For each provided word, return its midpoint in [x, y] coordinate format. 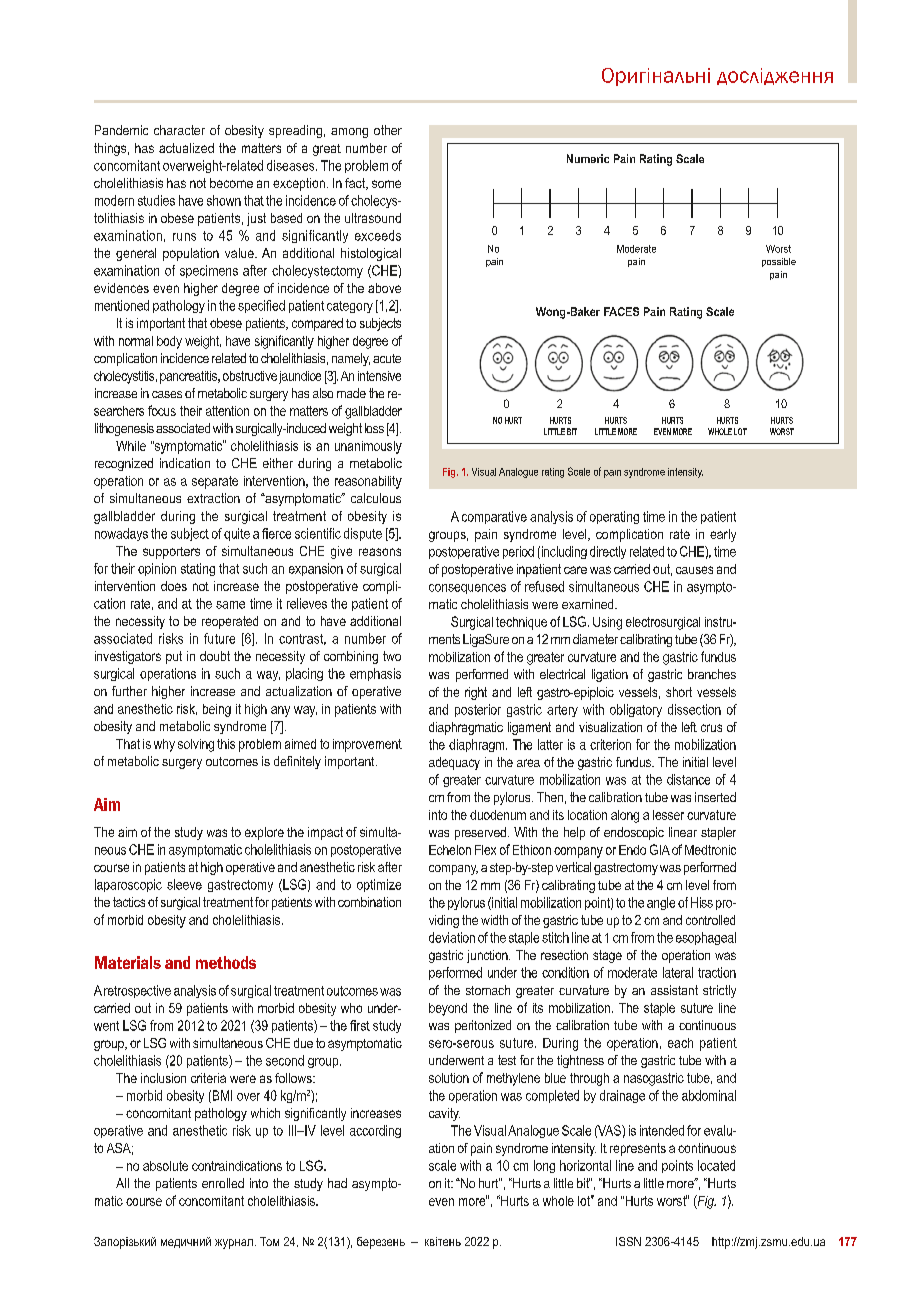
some [386, 184]
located [716, 1165]
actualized [186, 148]
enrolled [223, 1183]
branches [712, 674]
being [217, 710]
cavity [444, 1114]
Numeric [588, 158]
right [476, 693]
